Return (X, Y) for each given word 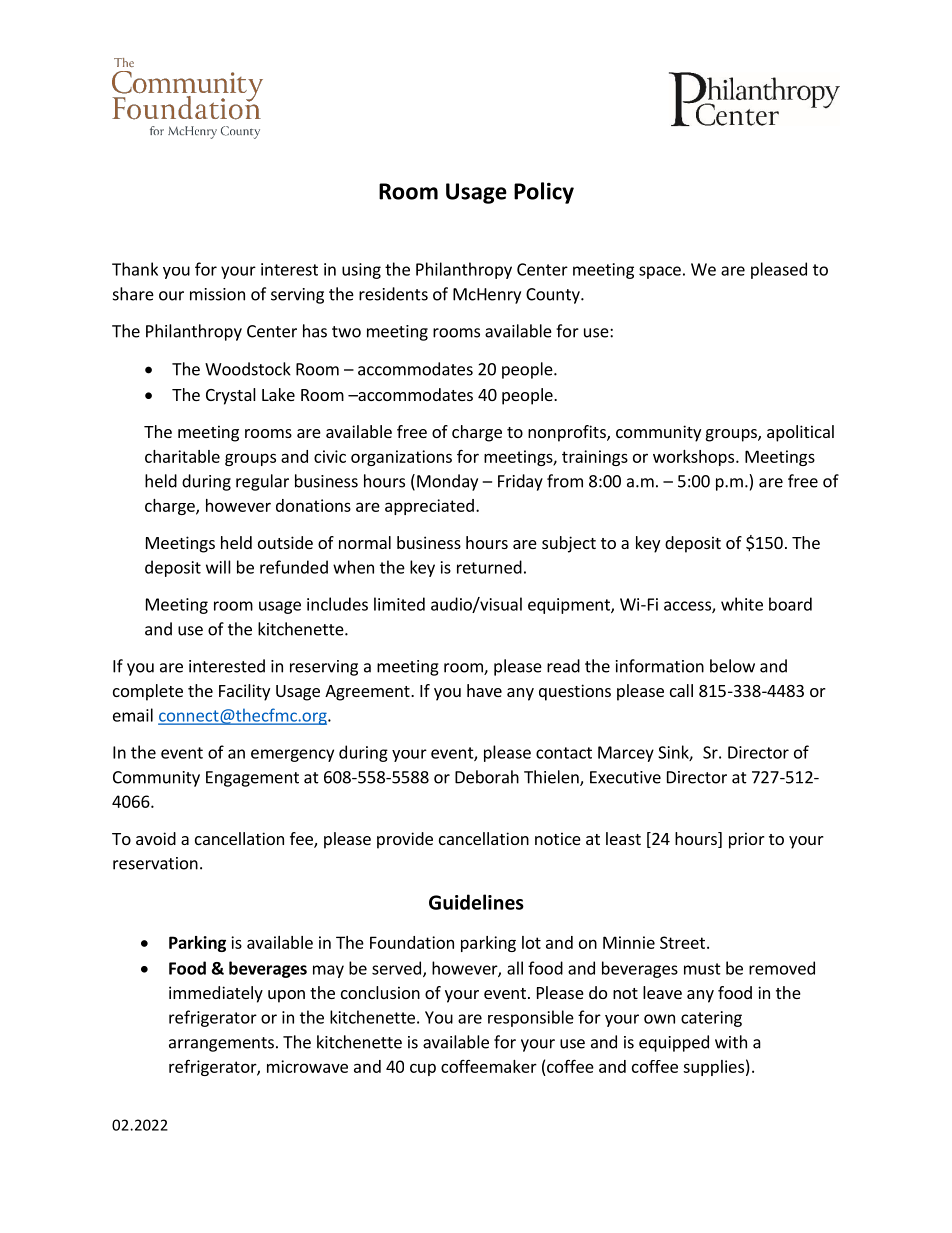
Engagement (252, 779)
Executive (625, 777)
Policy (544, 193)
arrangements (221, 1044)
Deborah (487, 777)
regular (262, 482)
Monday (447, 482)
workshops (695, 458)
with (731, 1042)
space (660, 272)
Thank (135, 269)
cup (423, 1069)
